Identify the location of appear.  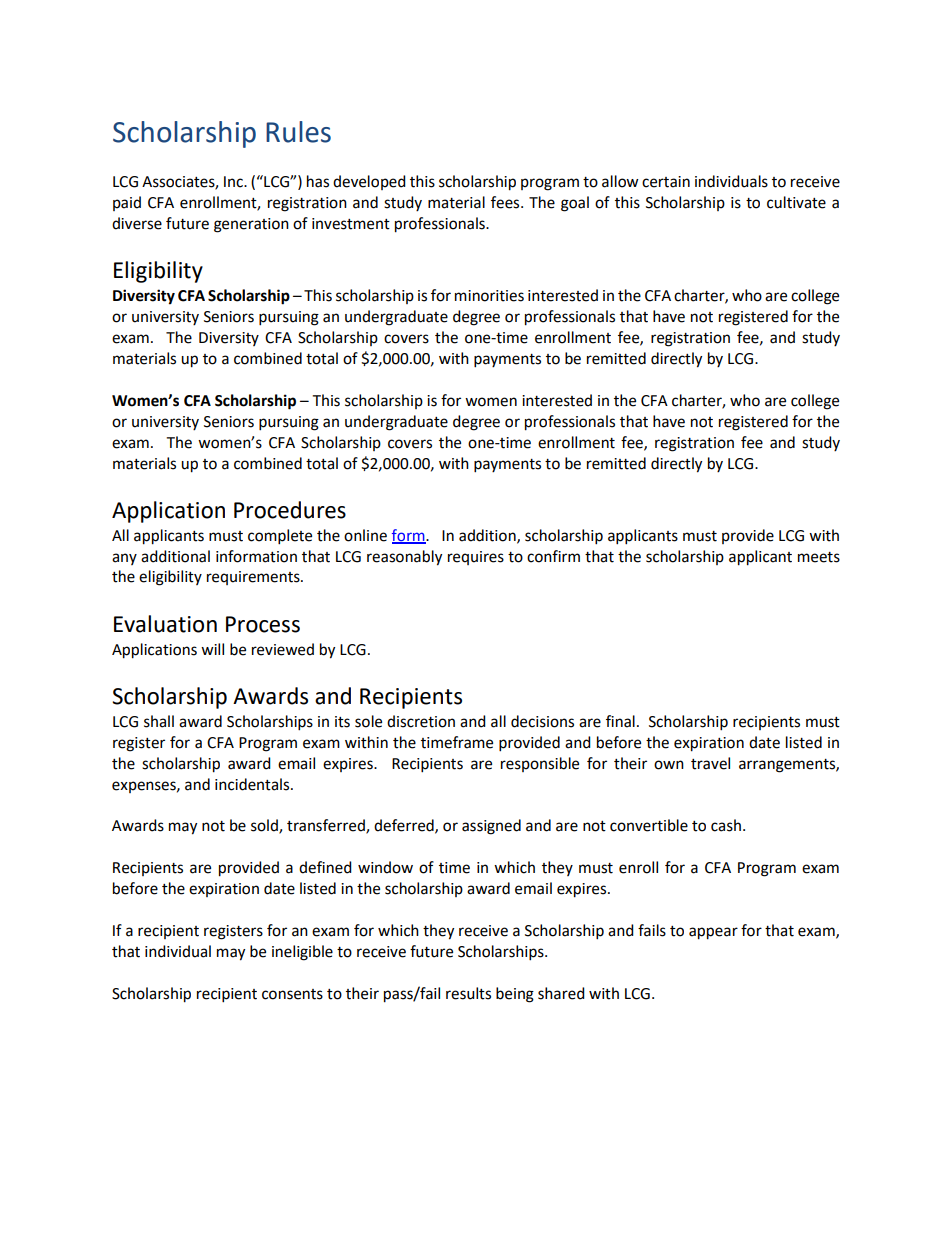
(713, 933).
